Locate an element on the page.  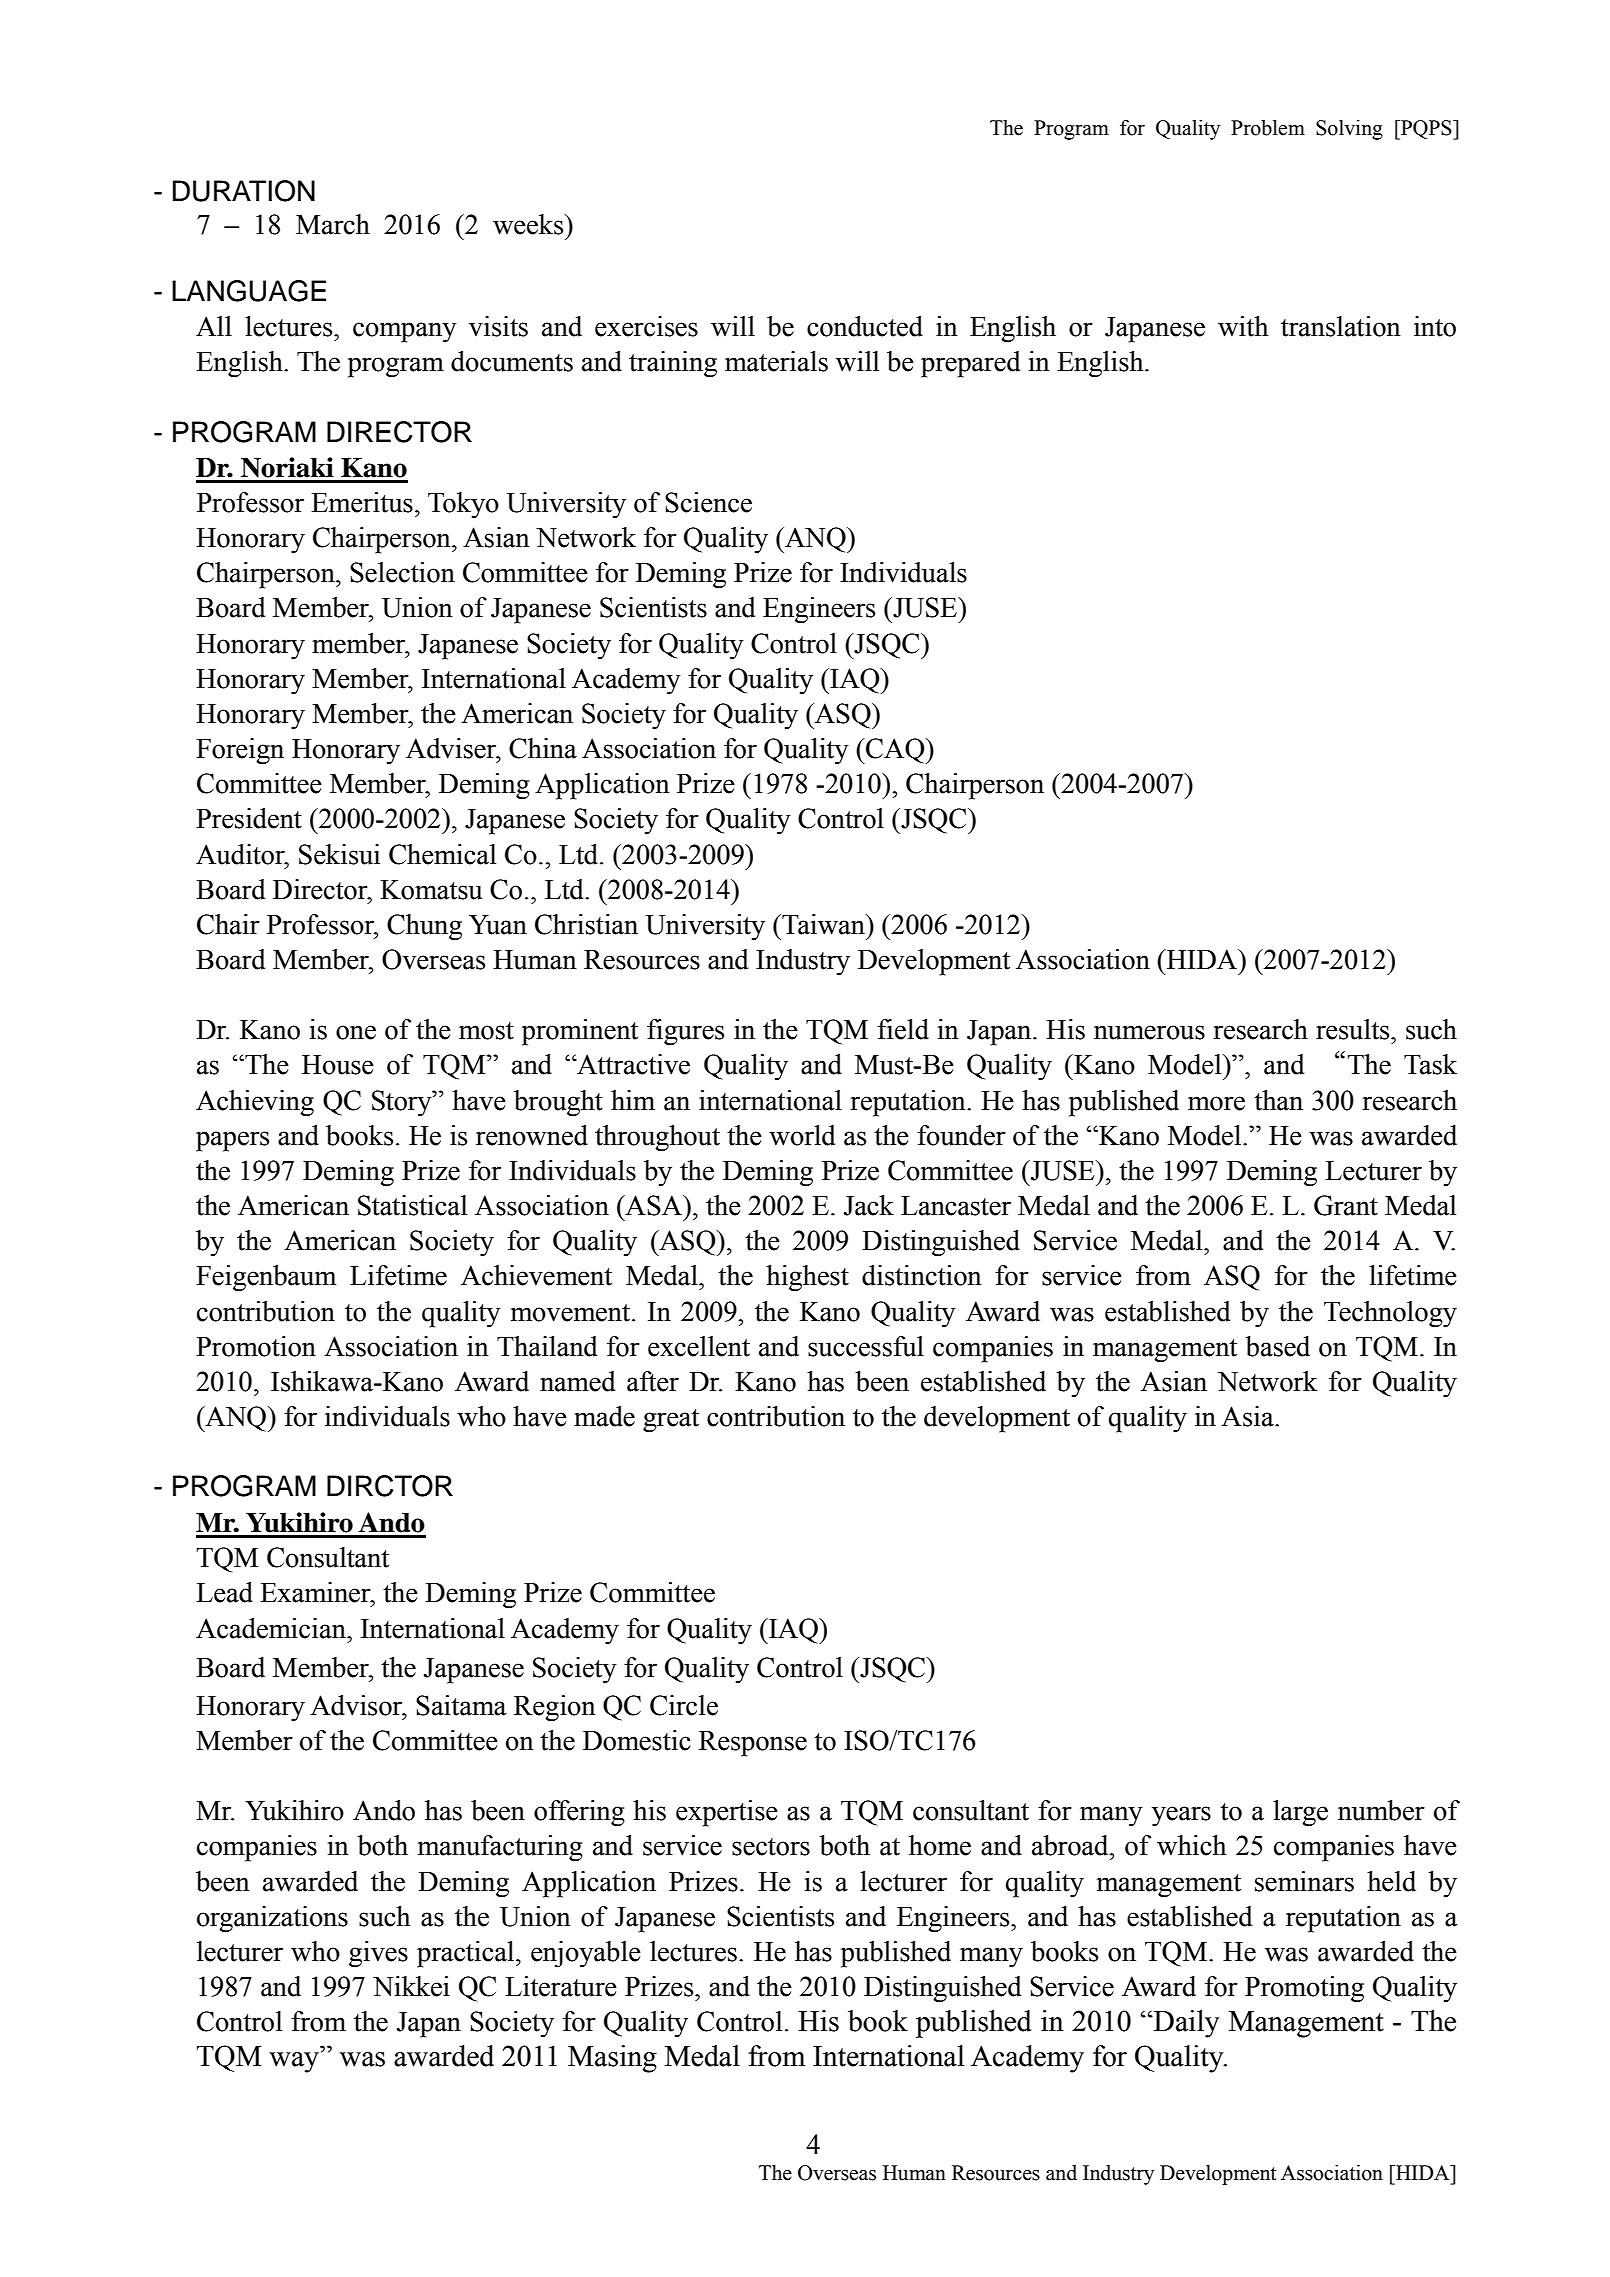
world is located at coordinates (802, 1135).
